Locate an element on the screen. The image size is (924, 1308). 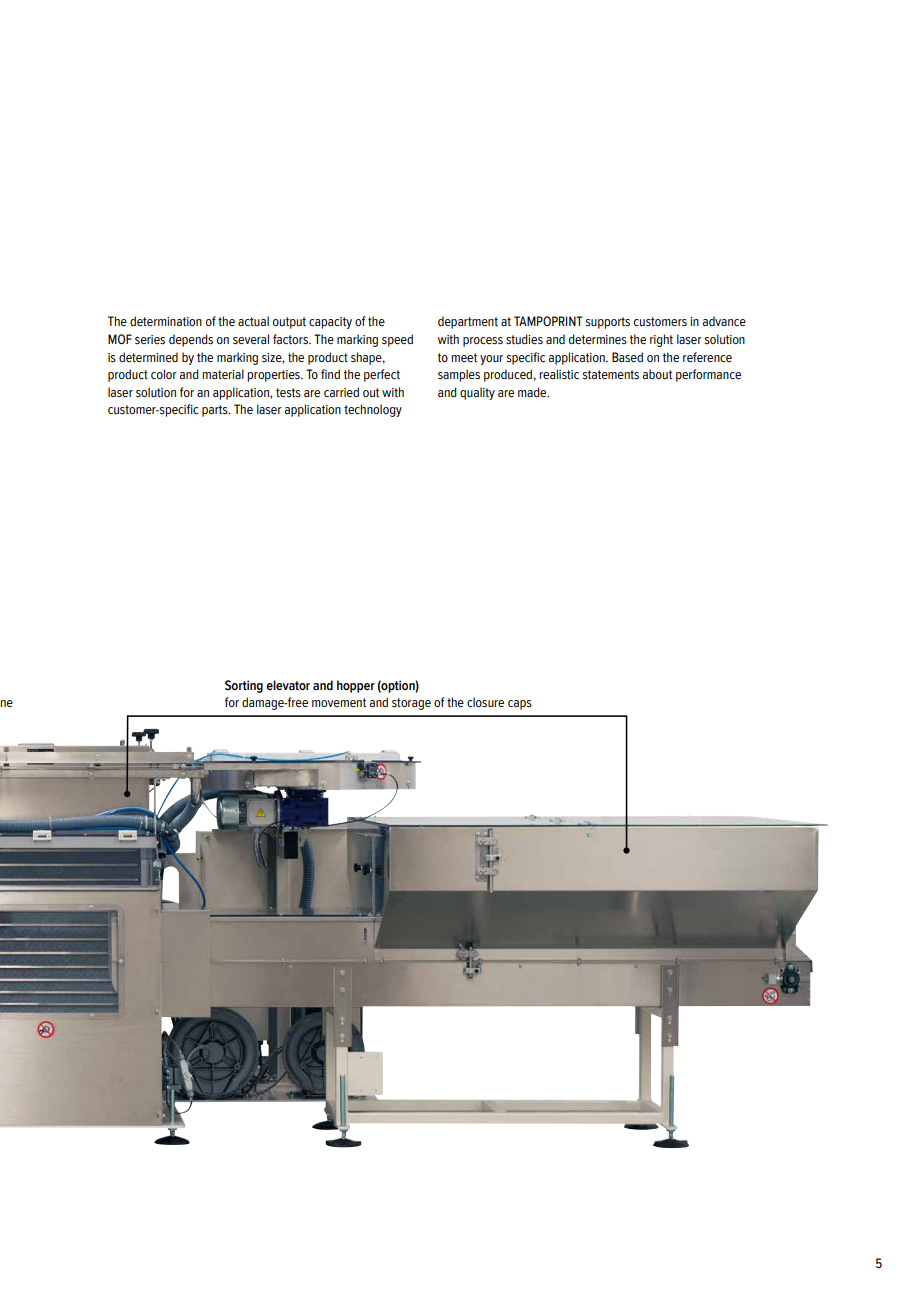
movement is located at coordinates (339, 702).
